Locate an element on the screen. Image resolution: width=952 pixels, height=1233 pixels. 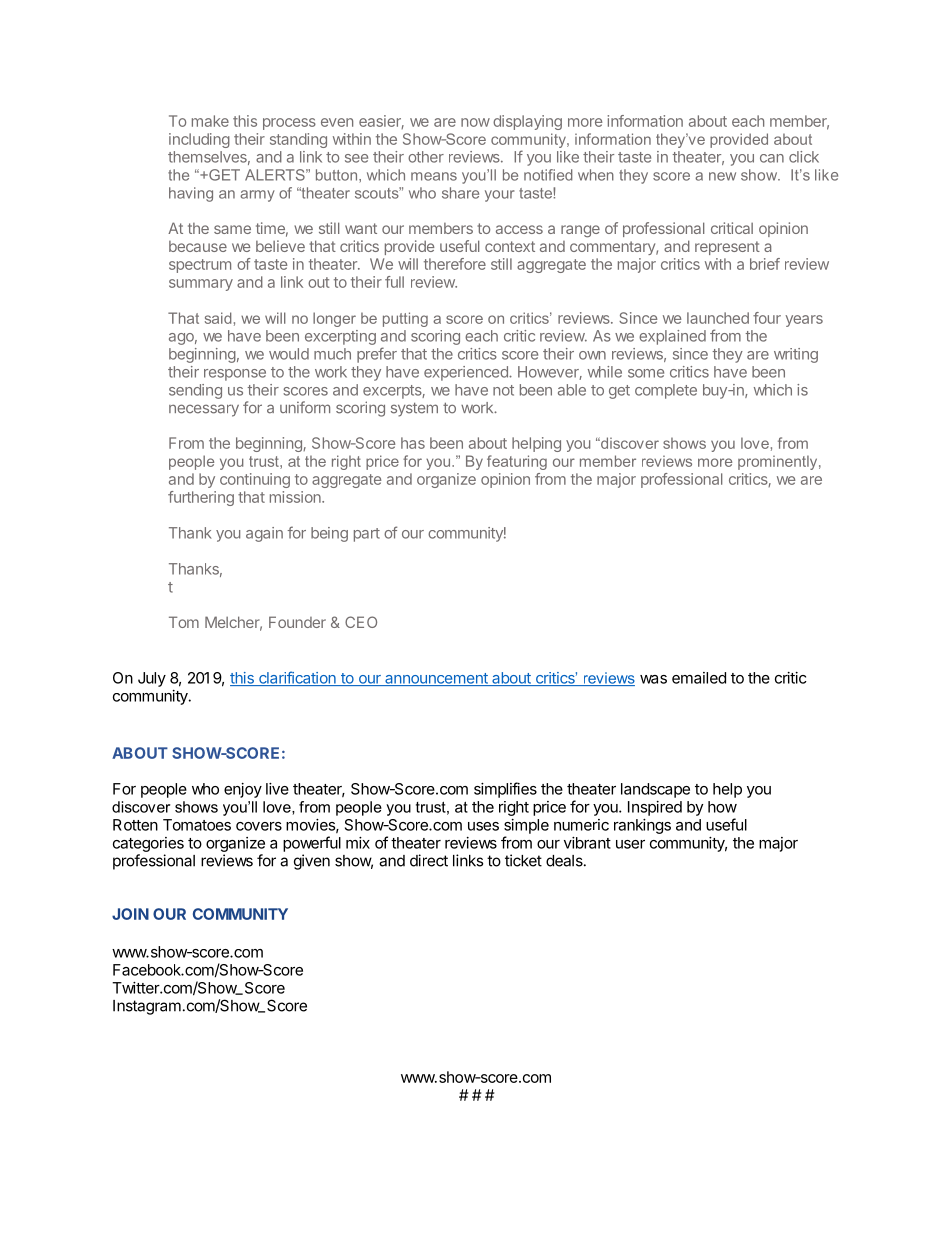
part is located at coordinates (367, 535).
